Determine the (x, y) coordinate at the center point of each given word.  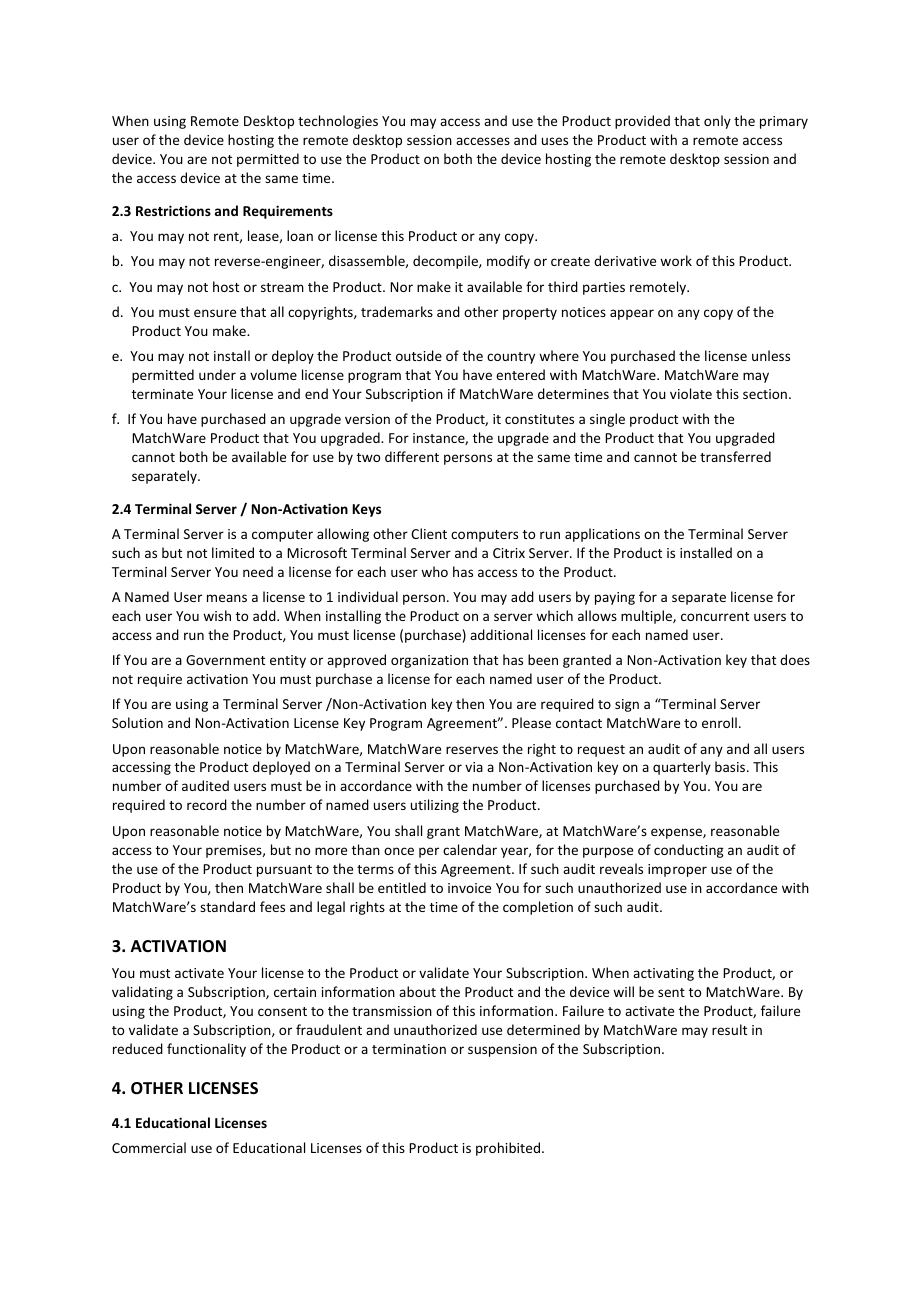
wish (217, 615)
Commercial (149, 1147)
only (717, 122)
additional (501, 634)
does (795, 659)
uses (555, 141)
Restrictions (173, 210)
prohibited (509, 1149)
